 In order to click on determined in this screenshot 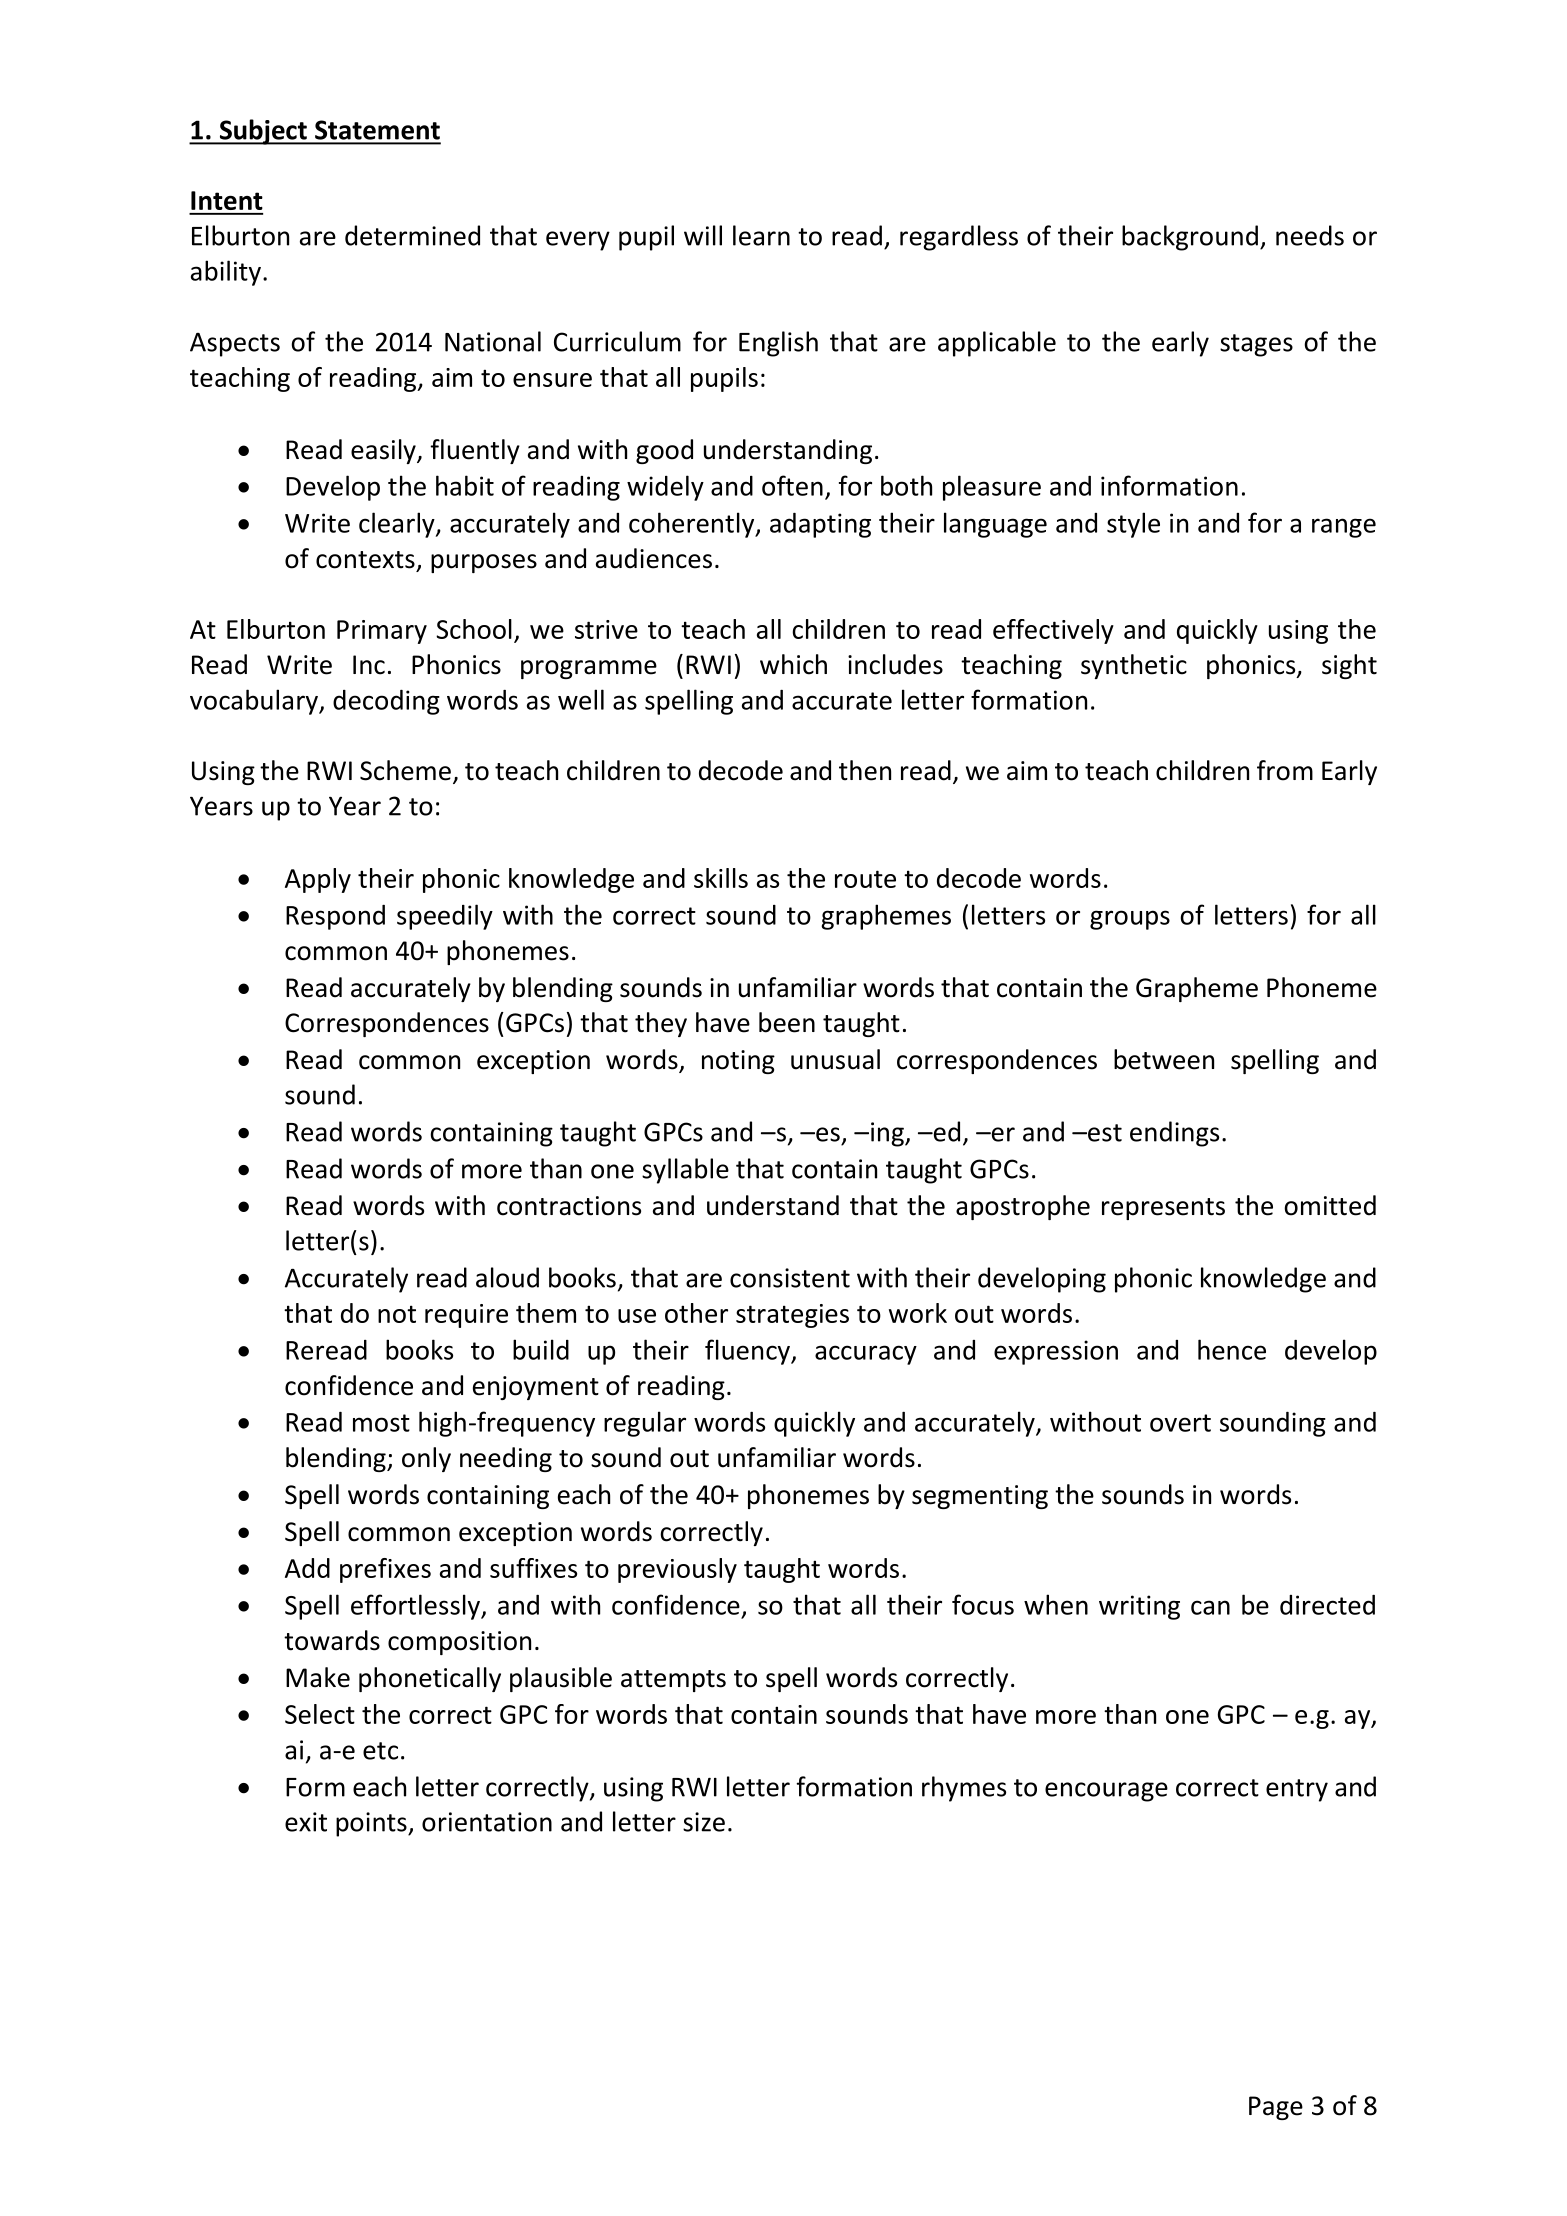, I will do `click(412, 235)`.
